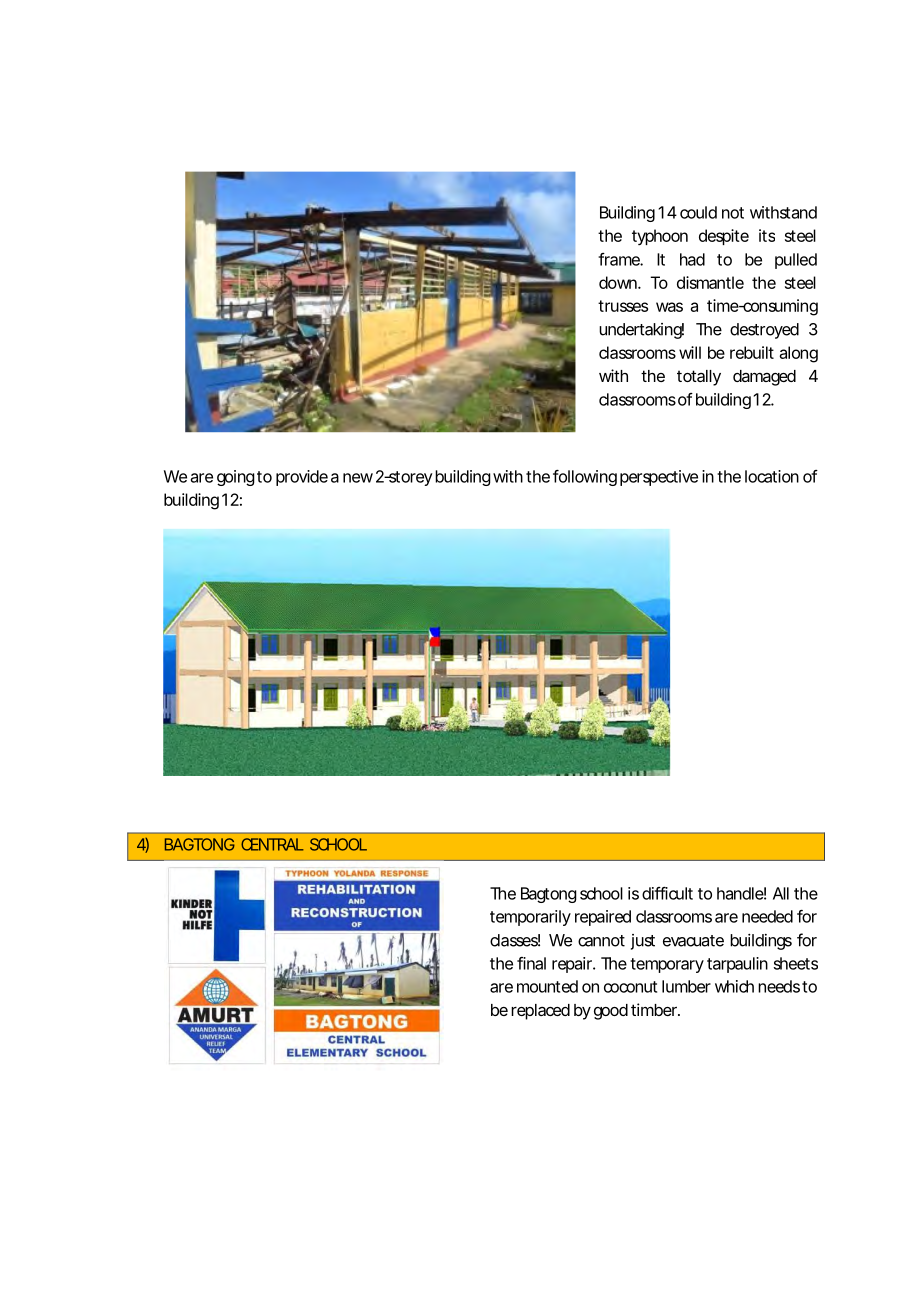 Image resolution: width=924 pixels, height=1308 pixels. I want to click on CENTRAL, so click(272, 844).
